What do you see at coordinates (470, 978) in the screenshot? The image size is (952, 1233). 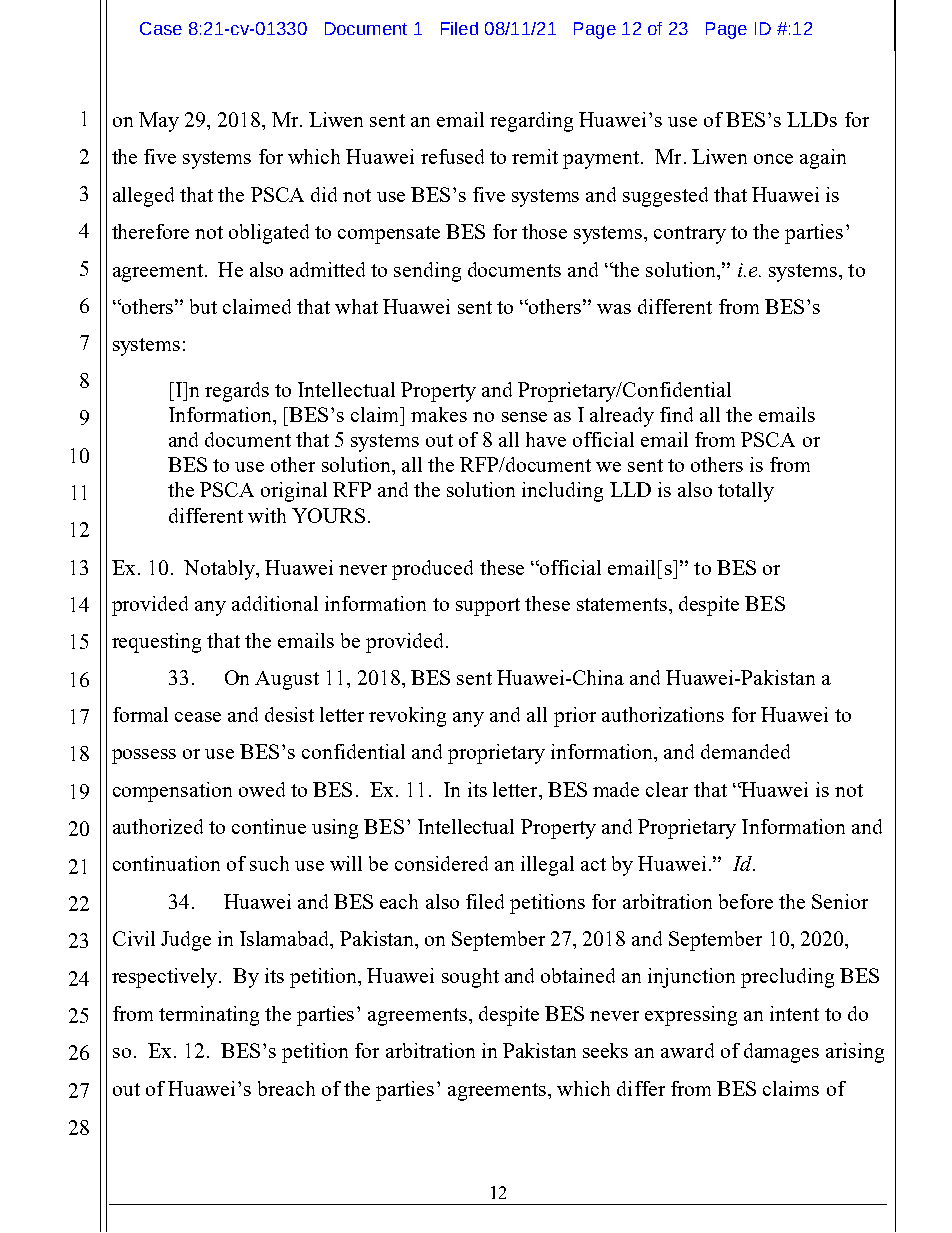 I see `sought` at bounding box center [470, 978].
